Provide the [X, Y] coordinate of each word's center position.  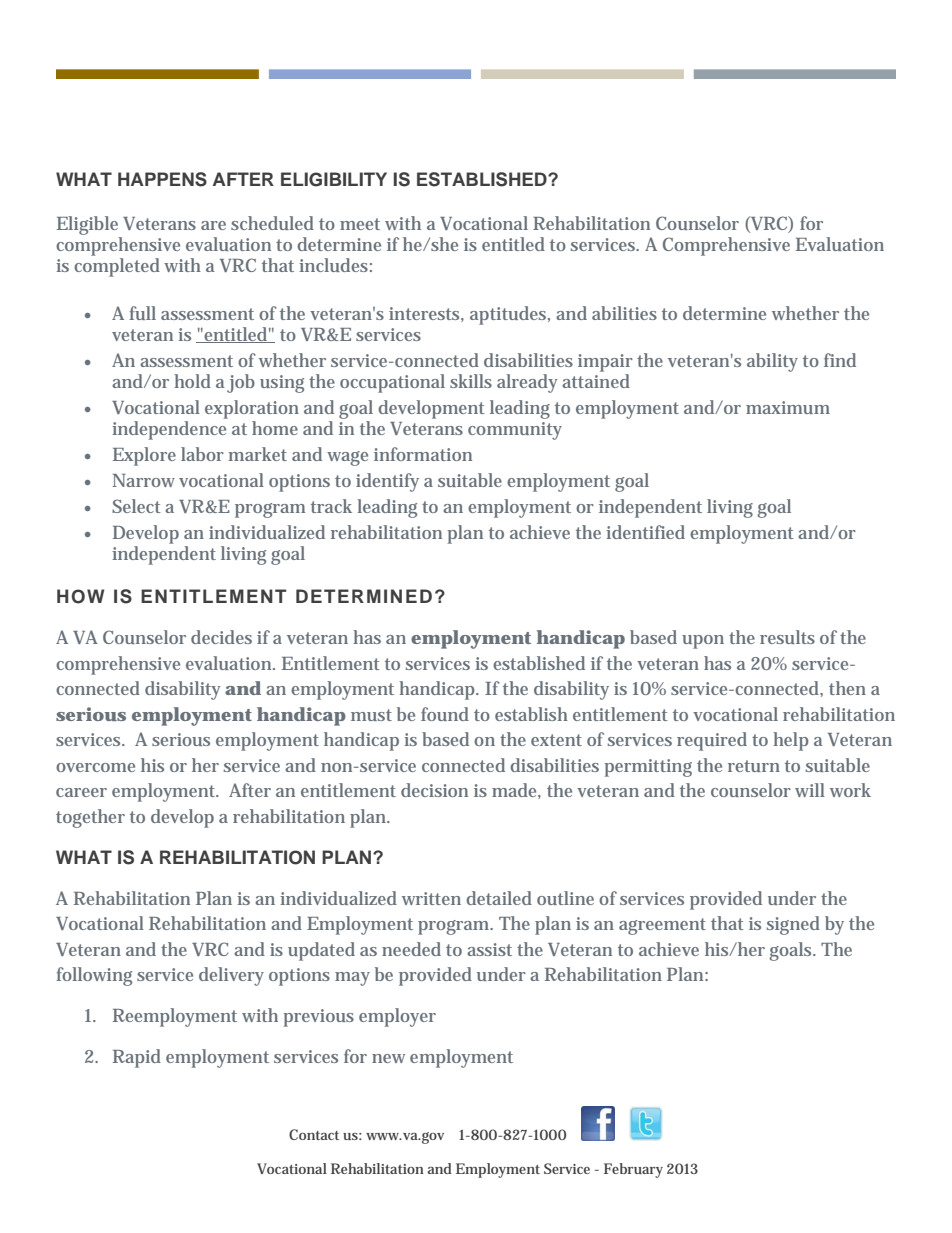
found [445, 714]
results [787, 637]
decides [221, 637]
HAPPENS [162, 179]
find [840, 360]
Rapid [137, 1058]
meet [360, 224]
